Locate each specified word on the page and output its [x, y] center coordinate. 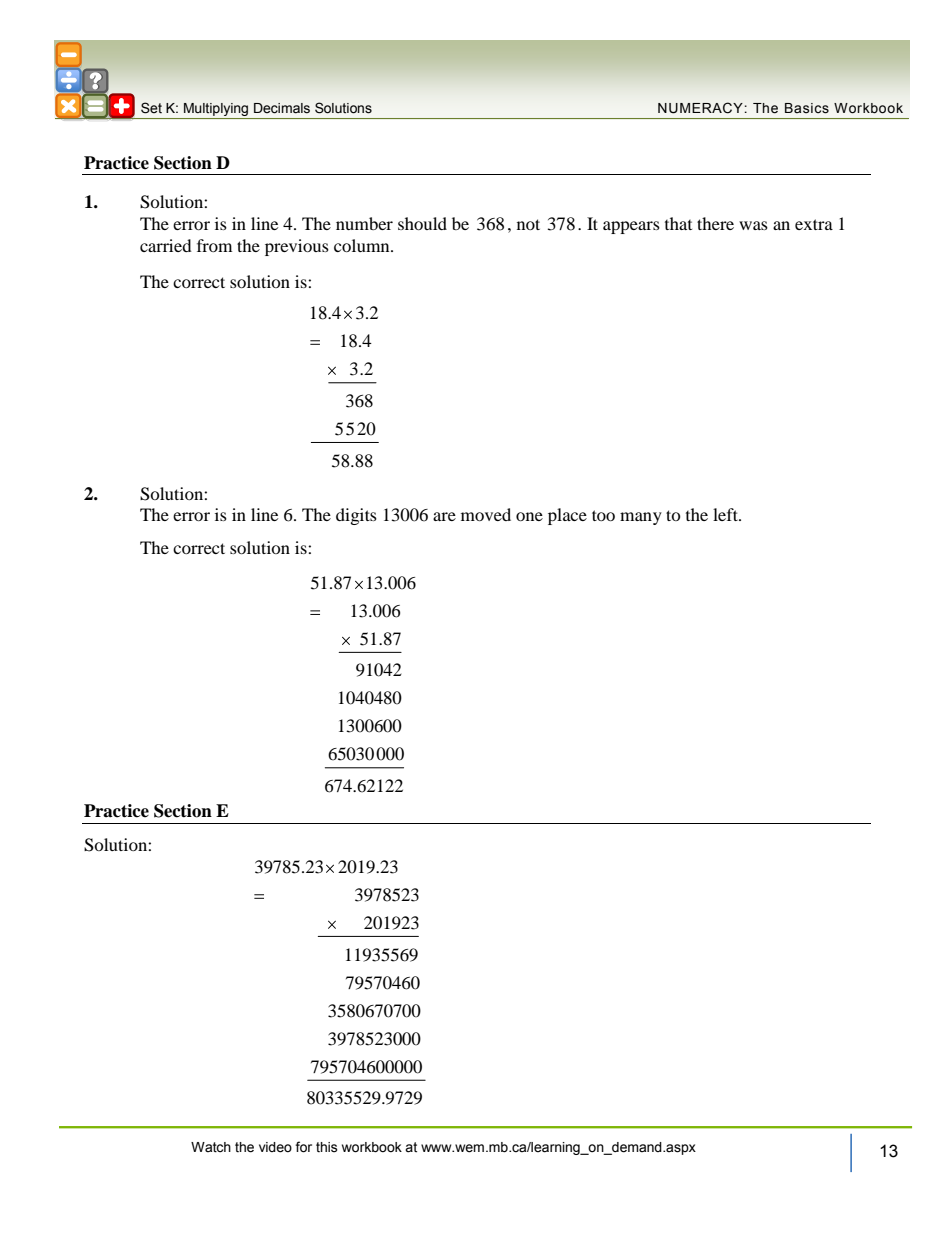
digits [356, 516]
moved [486, 514]
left [726, 514]
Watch [211, 1147]
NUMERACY [700, 108]
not [528, 224]
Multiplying [216, 109]
